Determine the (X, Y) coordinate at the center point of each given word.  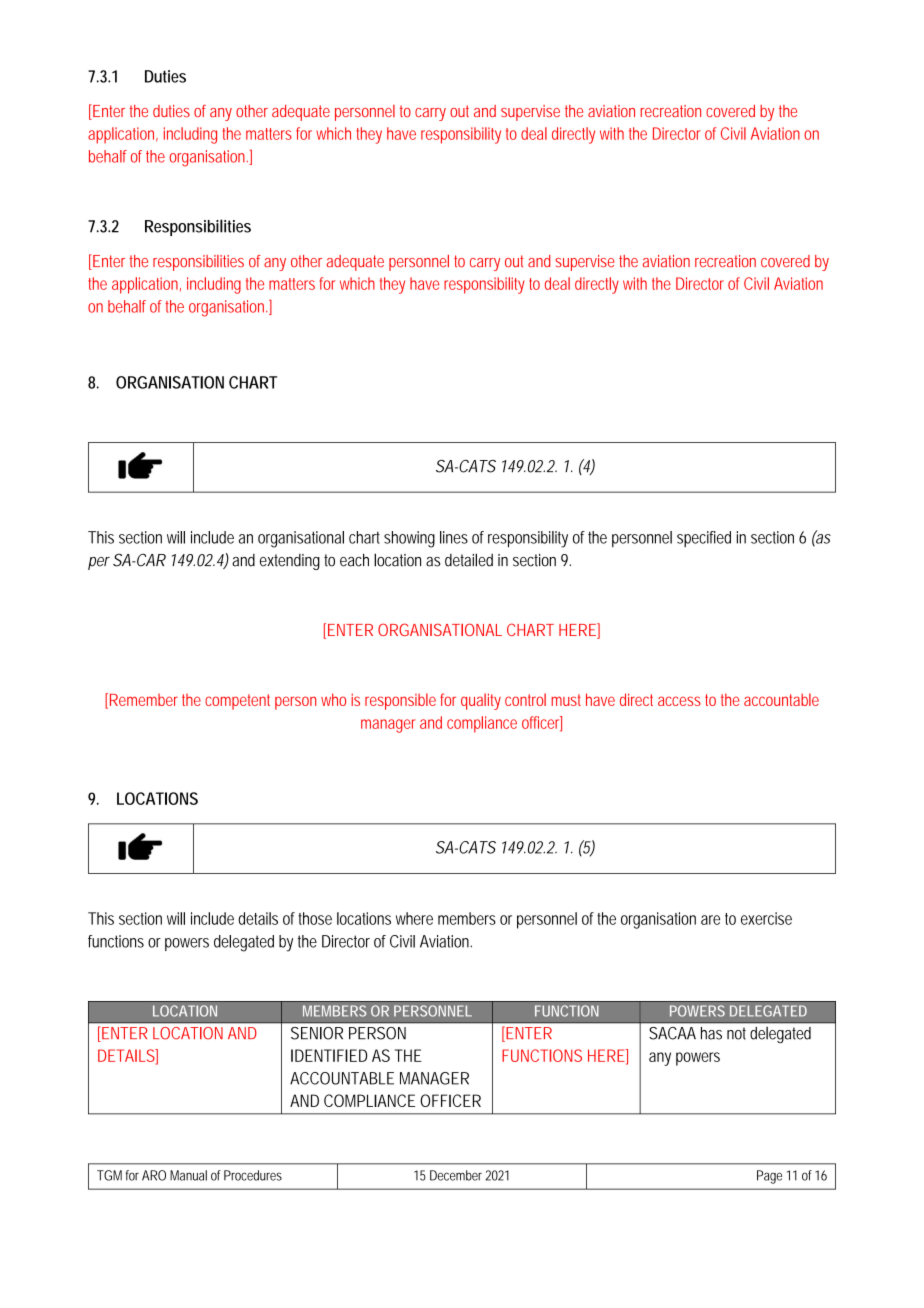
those (315, 918)
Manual (188, 1175)
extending (290, 562)
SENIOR (317, 1033)
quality (481, 701)
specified (704, 539)
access (679, 701)
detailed (469, 560)
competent (237, 702)
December (456, 1175)
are (710, 920)
